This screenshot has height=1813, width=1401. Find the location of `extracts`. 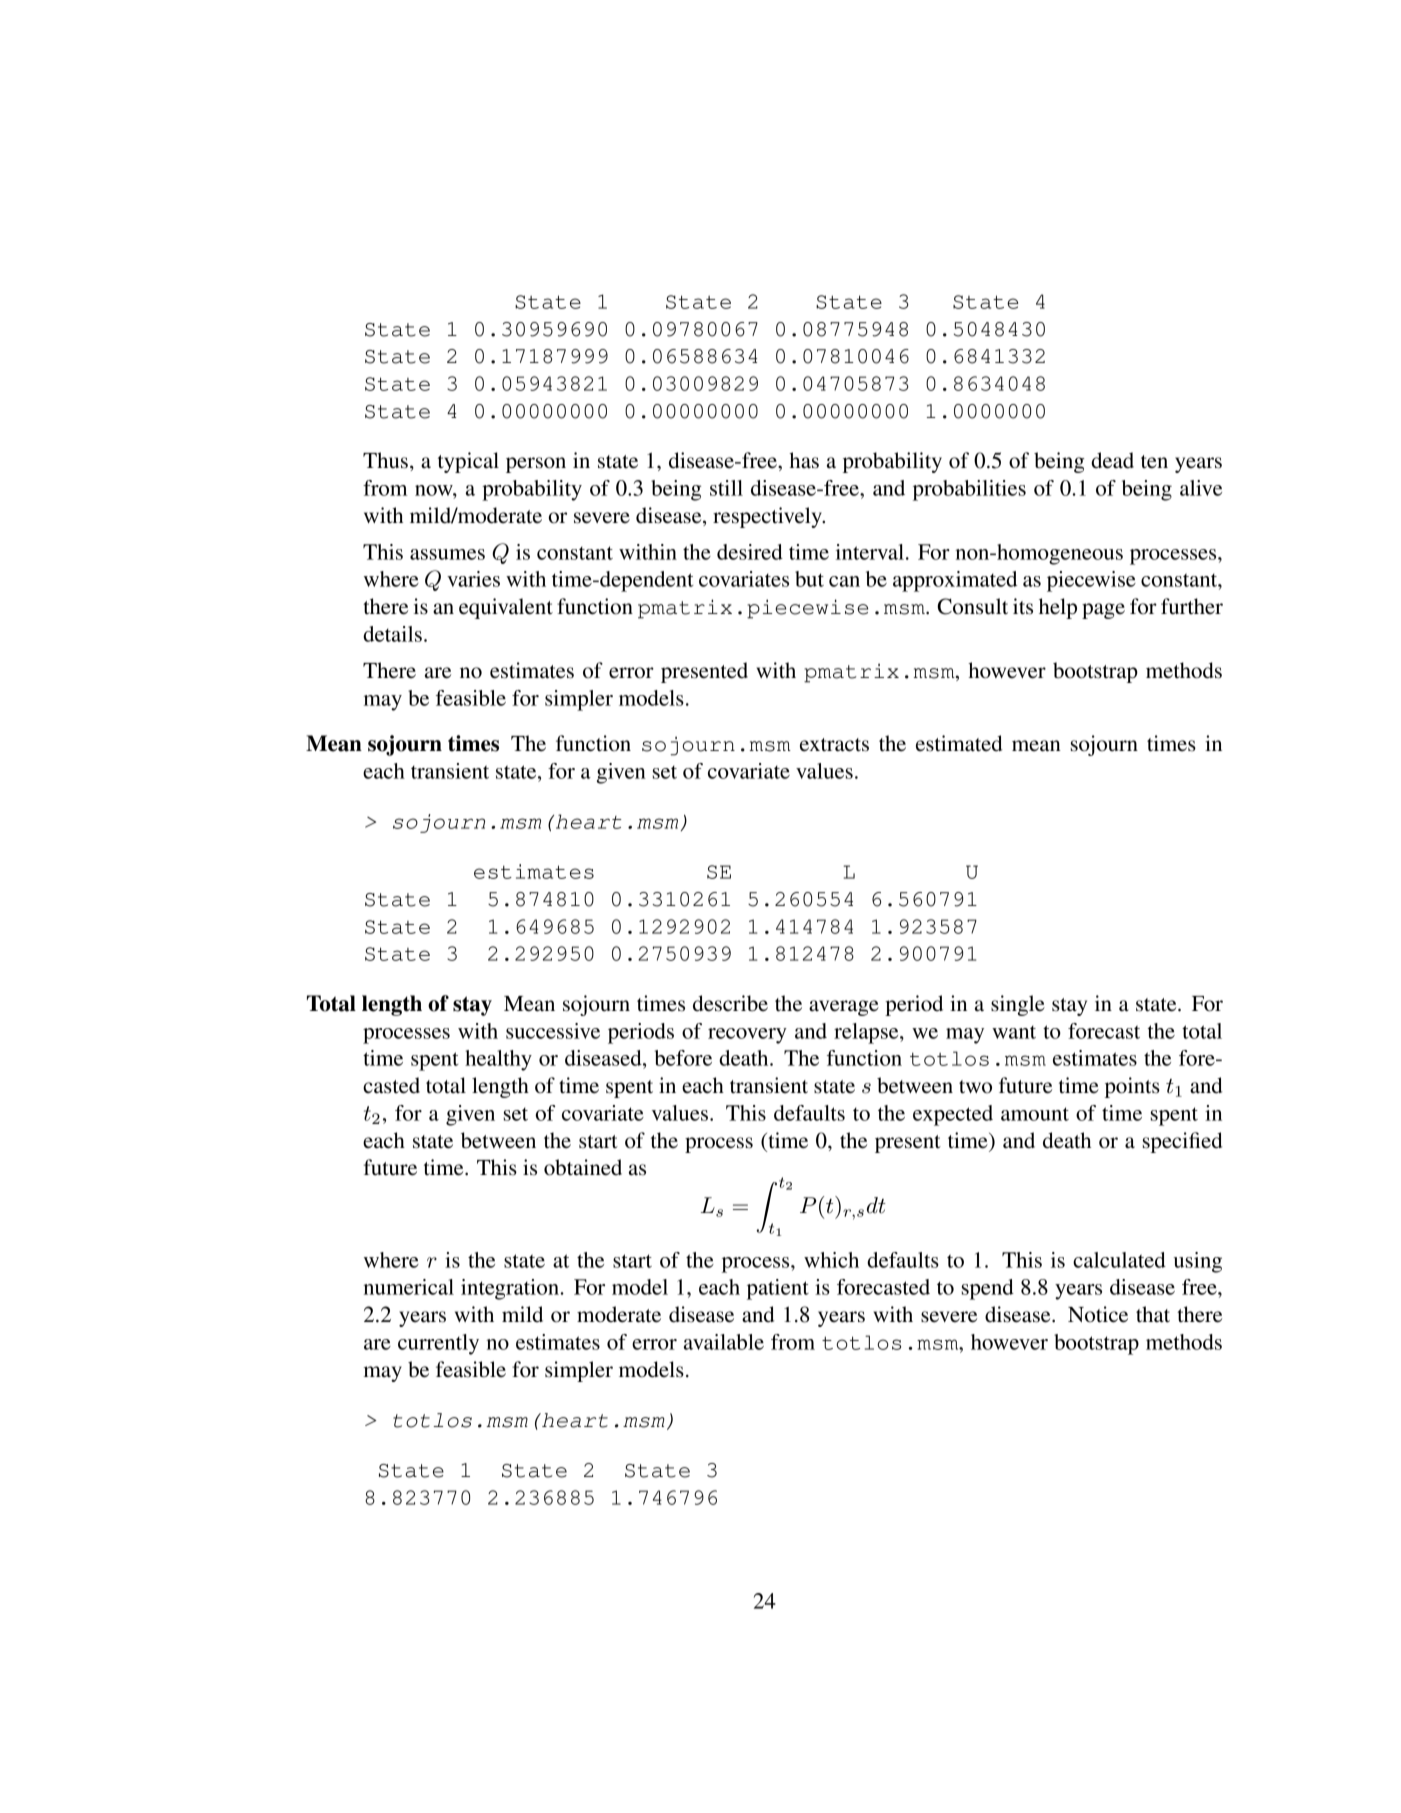

extracts is located at coordinates (834, 745).
